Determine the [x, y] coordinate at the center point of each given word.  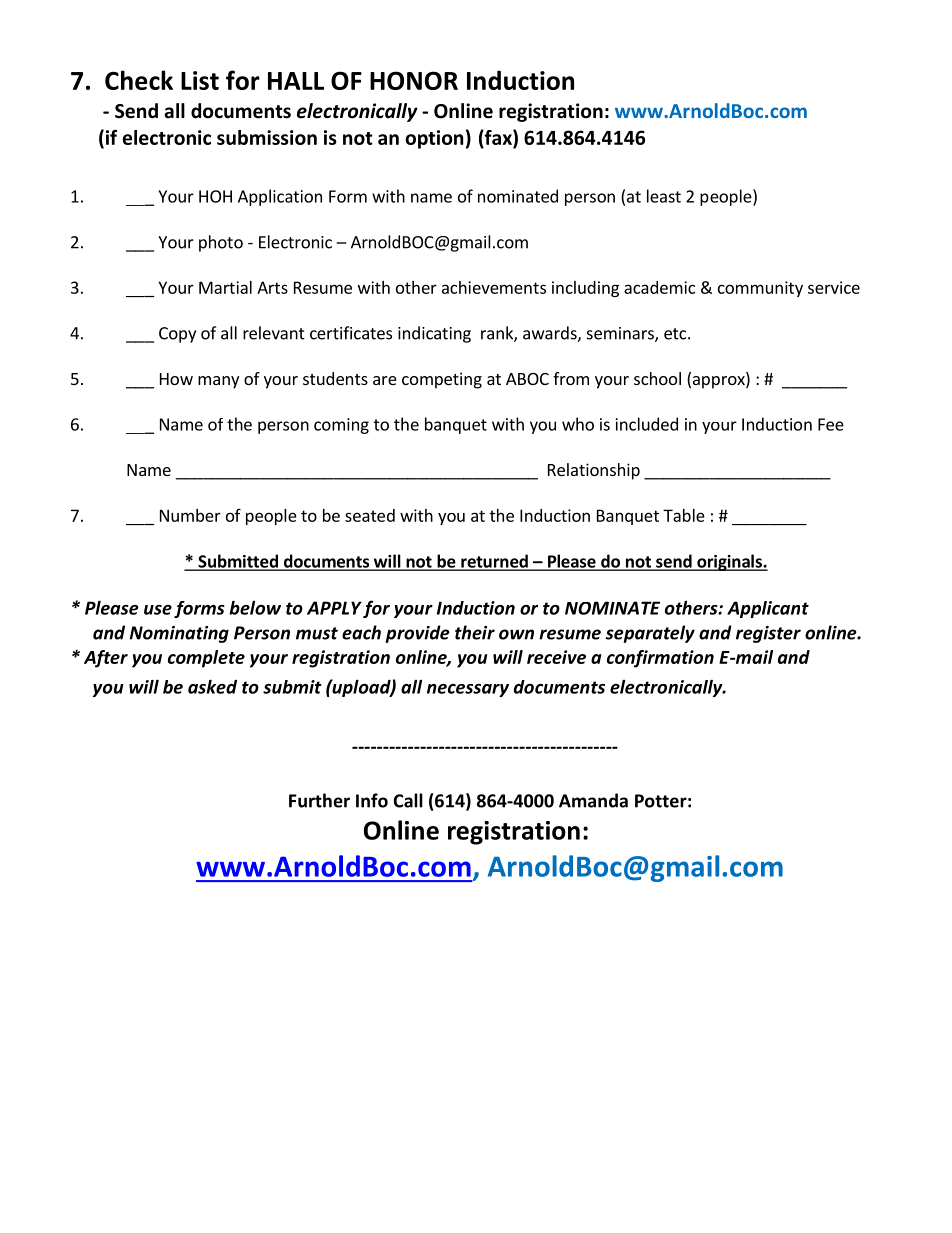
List [200, 80]
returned [494, 562]
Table [684, 515]
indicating [434, 334]
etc [676, 334]
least [664, 196]
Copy [177, 335]
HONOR [414, 80]
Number [190, 515]
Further [319, 800]
